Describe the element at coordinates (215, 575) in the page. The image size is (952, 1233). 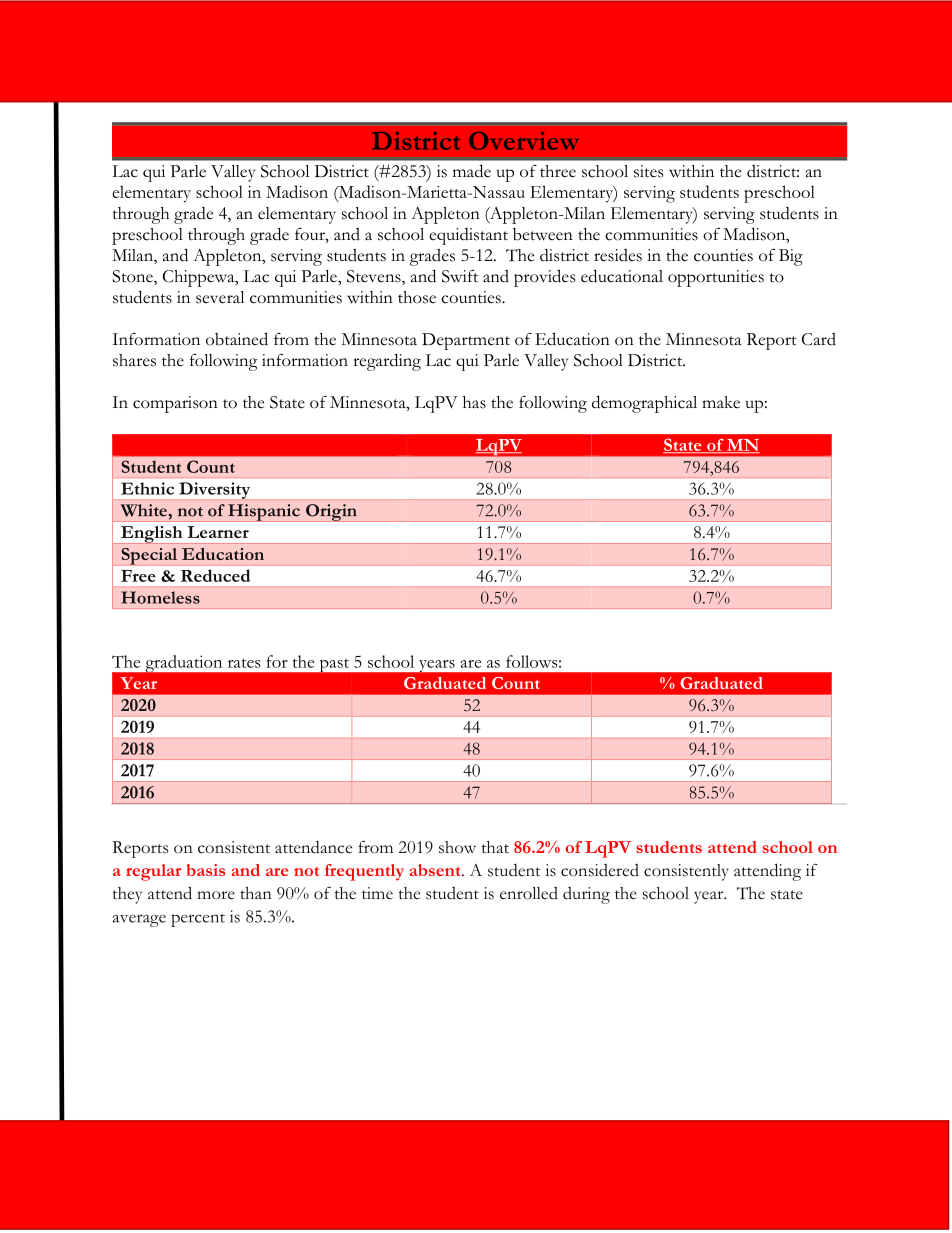
I see `Reduced` at that location.
